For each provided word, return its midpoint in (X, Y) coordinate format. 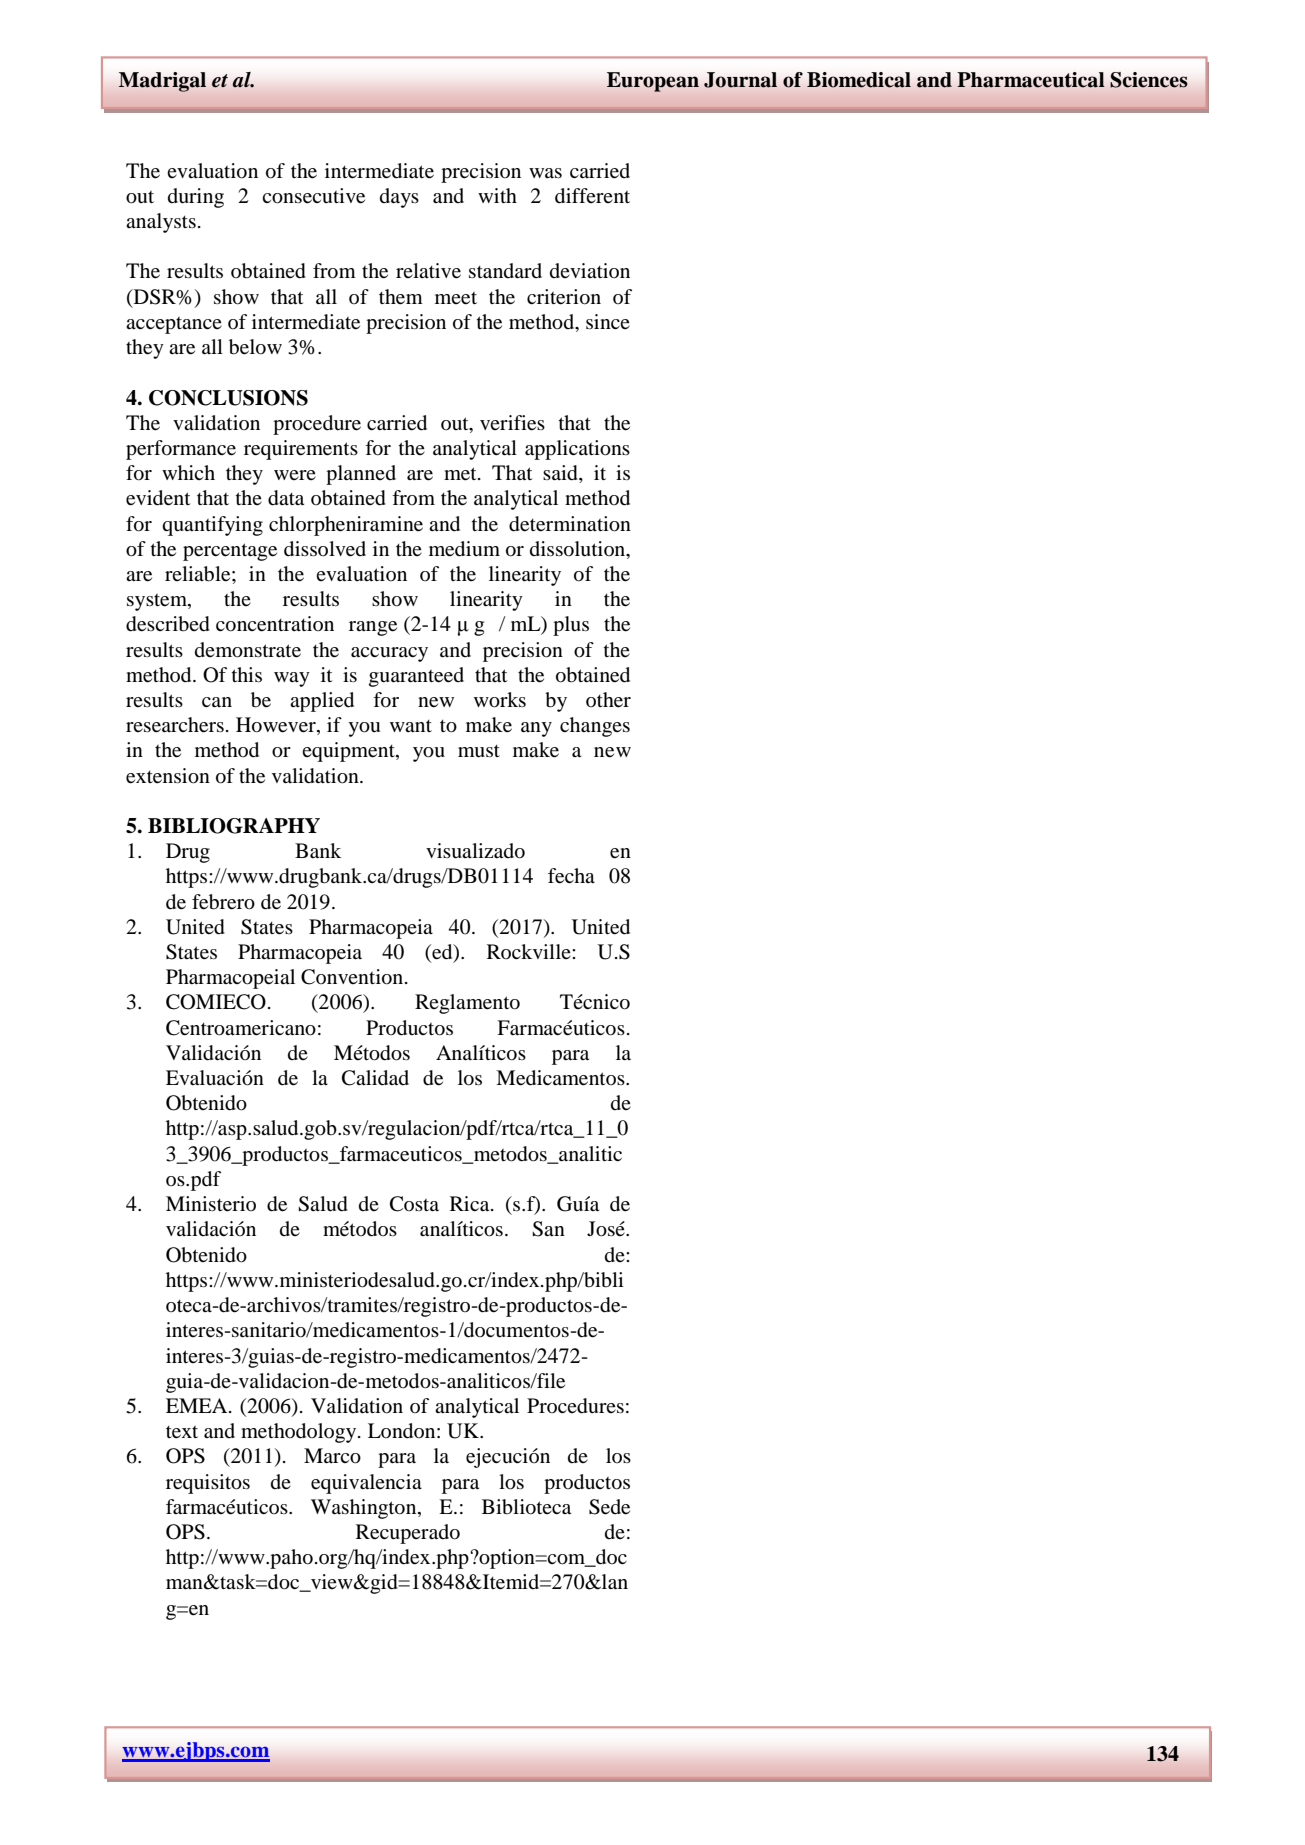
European (653, 82)
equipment (349, 752)
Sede (609, 1507)
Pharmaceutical (1031, 80)
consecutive (313, 196)
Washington (365, 1509)
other (608, 700)
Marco (332, 1456)
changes (595, 727)
